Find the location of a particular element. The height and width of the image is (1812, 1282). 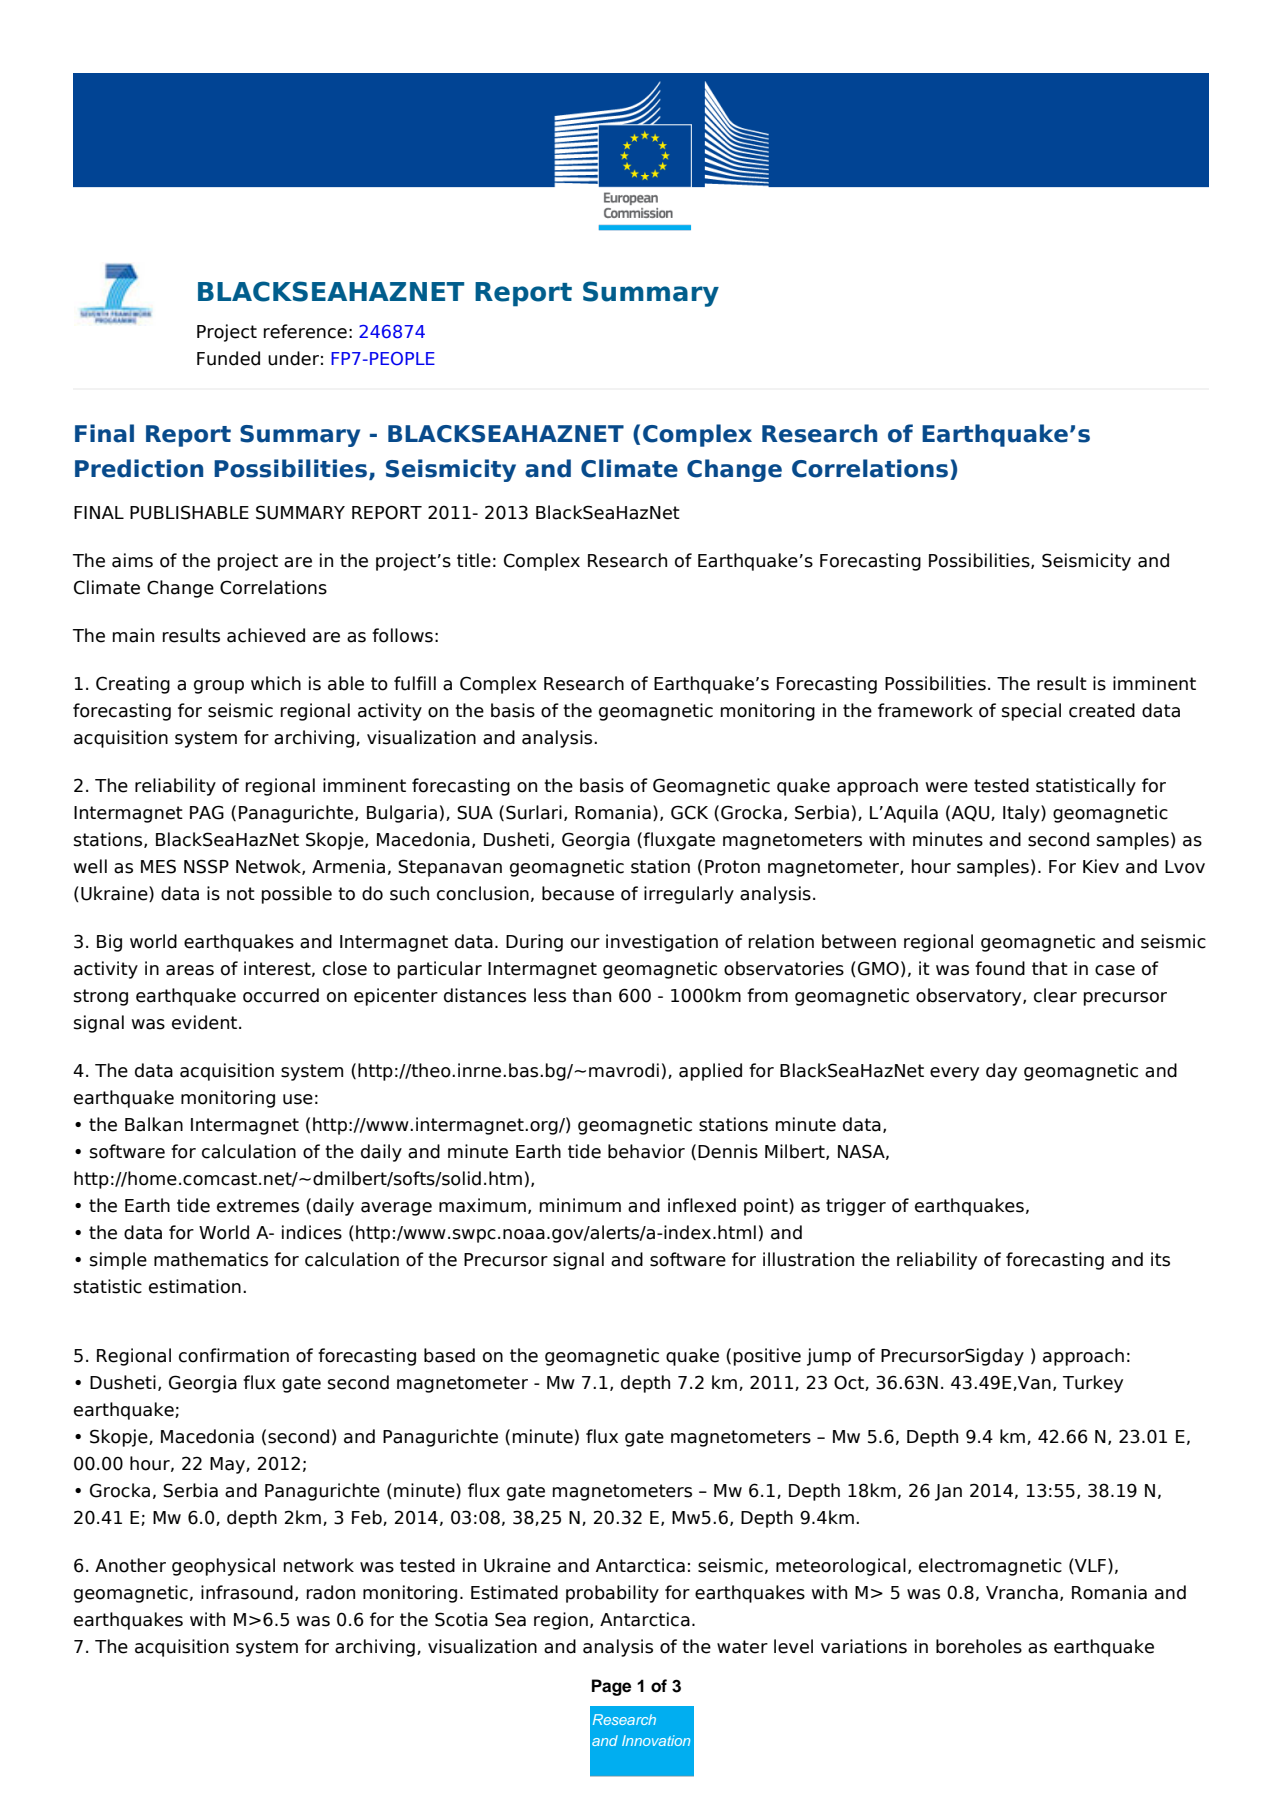

than is located at coordinates (591, 995).
